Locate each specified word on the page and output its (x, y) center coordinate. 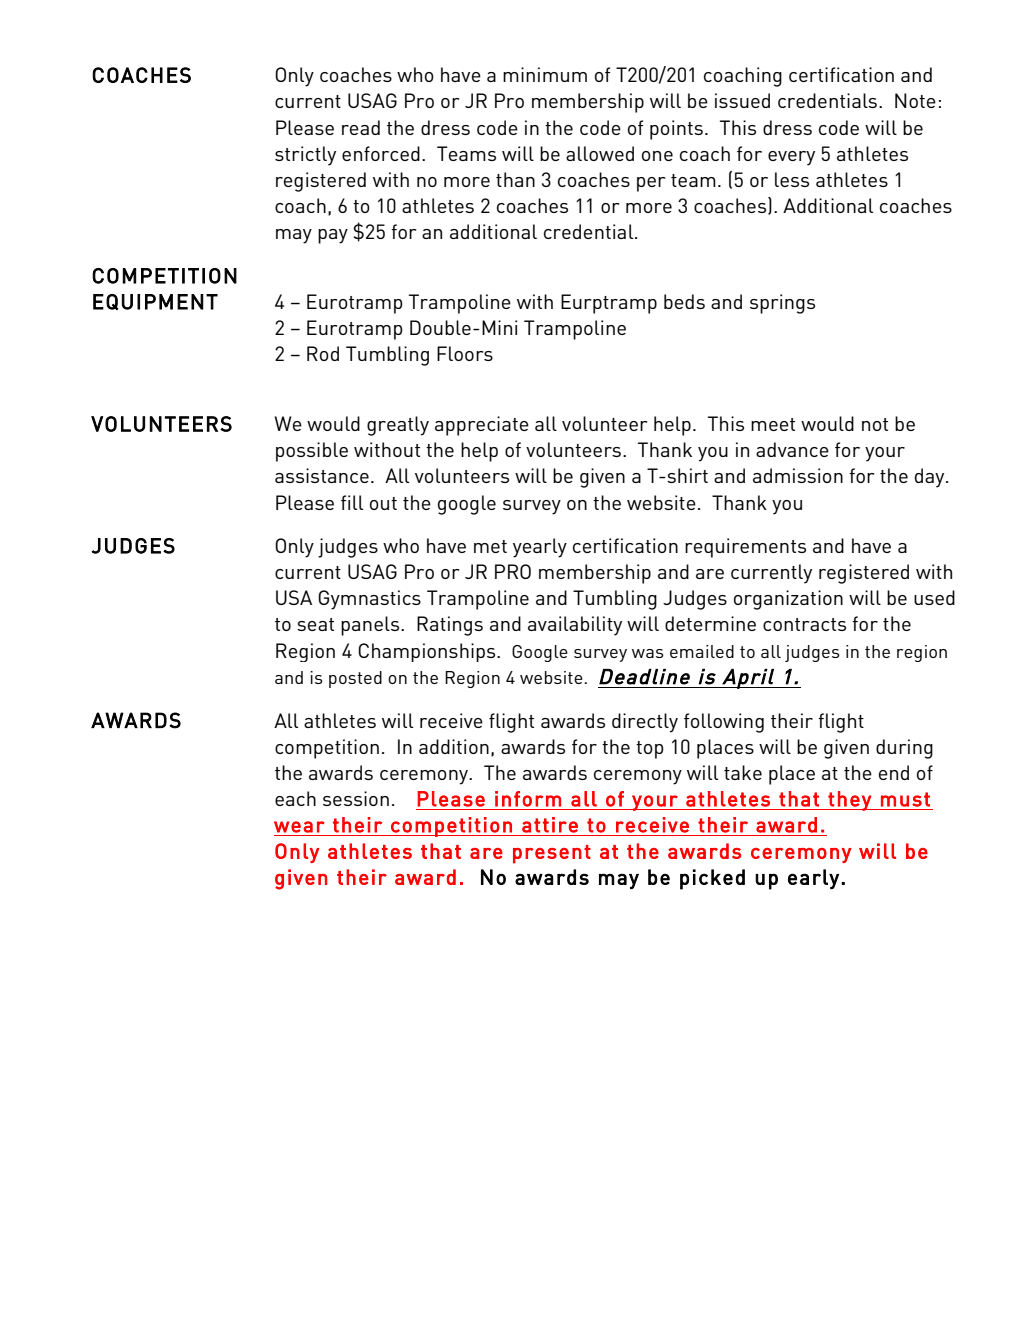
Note (915, 100)
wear (299, 827)
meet (773, 424)
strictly (305, 156)
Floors (465, 353)
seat (315, 624)
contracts (804, 624)
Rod (323, 353)
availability (575, 626)
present (552, 854)
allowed (600, 153)
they (849, 801)
